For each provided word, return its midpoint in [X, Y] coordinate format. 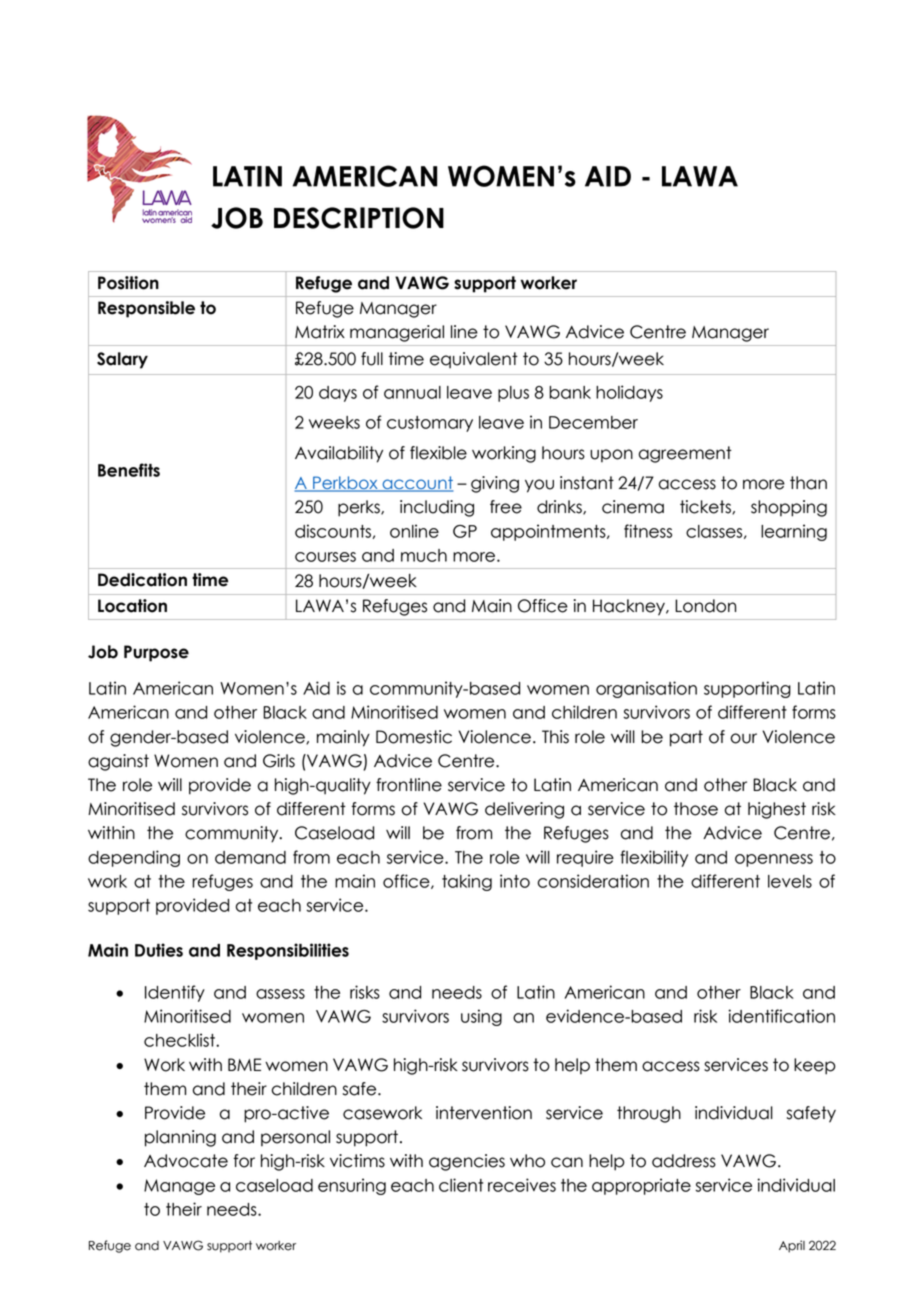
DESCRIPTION [359, 218]
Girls [279, 761]
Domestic [414, 737]
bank [570, 392]
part [686, 738]
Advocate [186, 1161]
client [461, 1185]
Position [128, 283]
